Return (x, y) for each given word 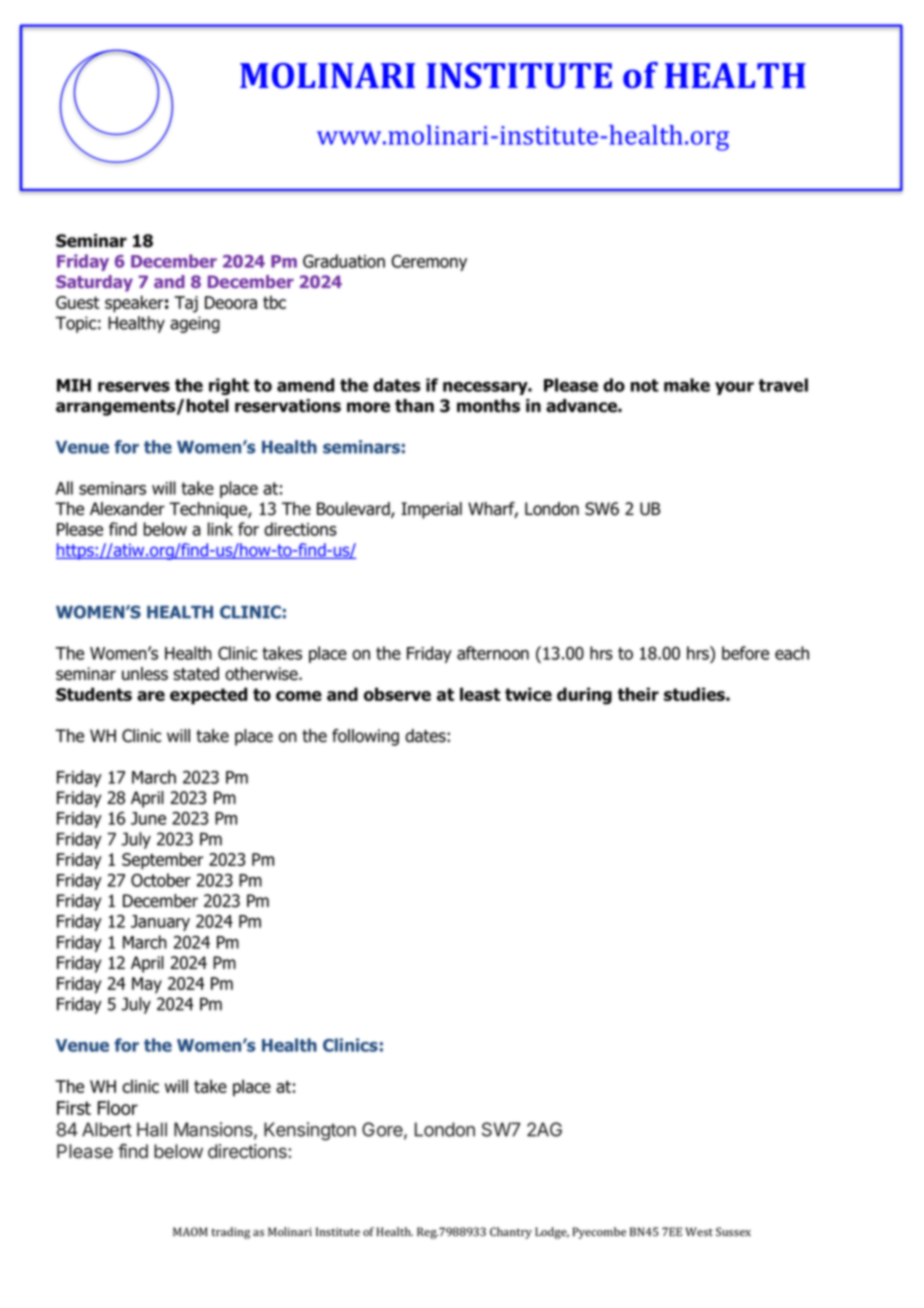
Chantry (511, 1233)
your (734, 388)
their (638, 694)
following (365, 737)
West (699, 1232)
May (147, 985)
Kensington (310, 1131)
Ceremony (429, 263)
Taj (186, 304)
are (151, 696)
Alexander (127, 509)
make (687, 385)
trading (231, 1233)
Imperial (431, 510)
